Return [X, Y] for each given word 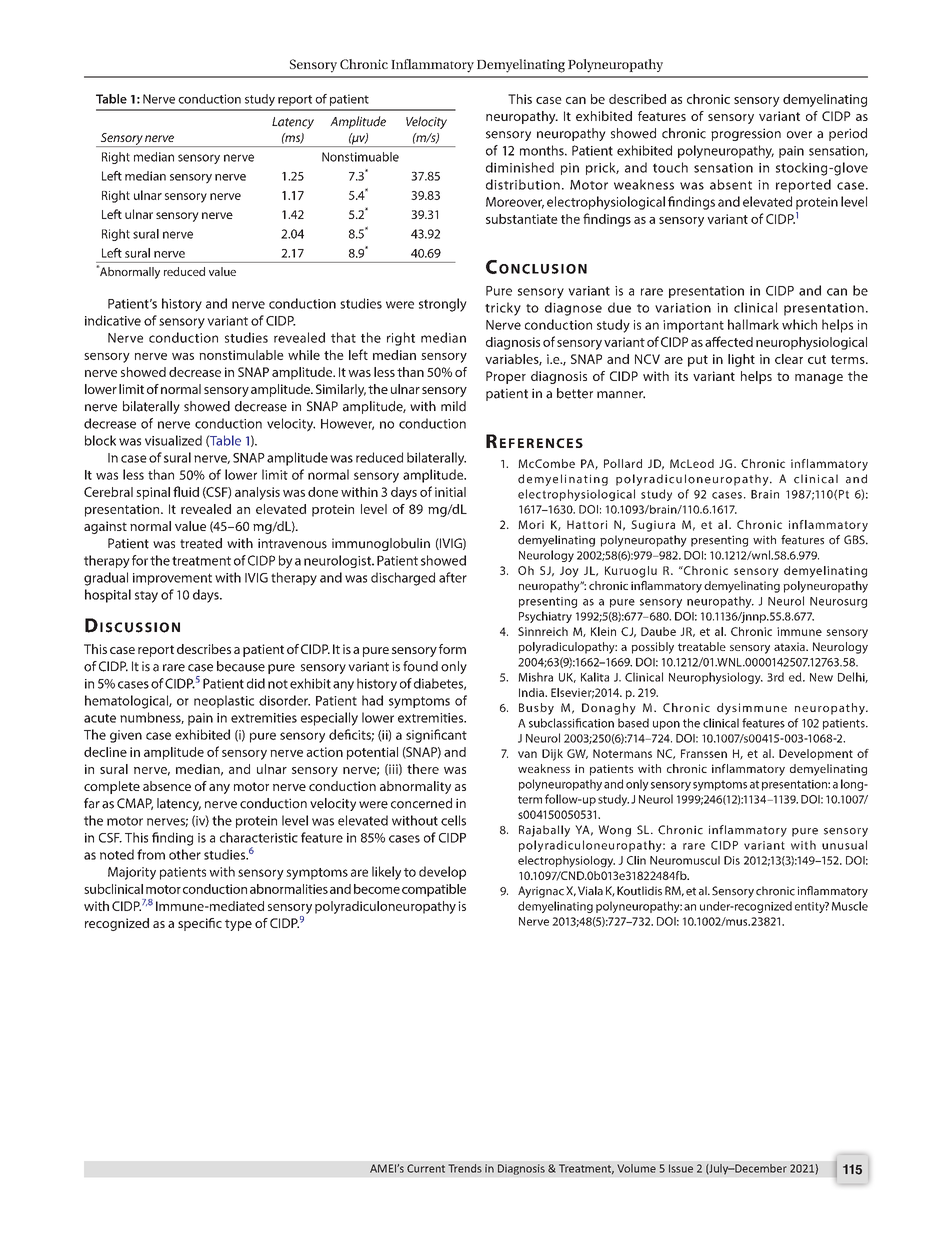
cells [453, 820]
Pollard [623, 463]
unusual [844, 845]
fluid [186, 491]
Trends [465, 1168]
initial [450, 492]
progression [746, 134]
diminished [520, 167]
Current [426, 1168]
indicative [113, 320]
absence [167, 786]
